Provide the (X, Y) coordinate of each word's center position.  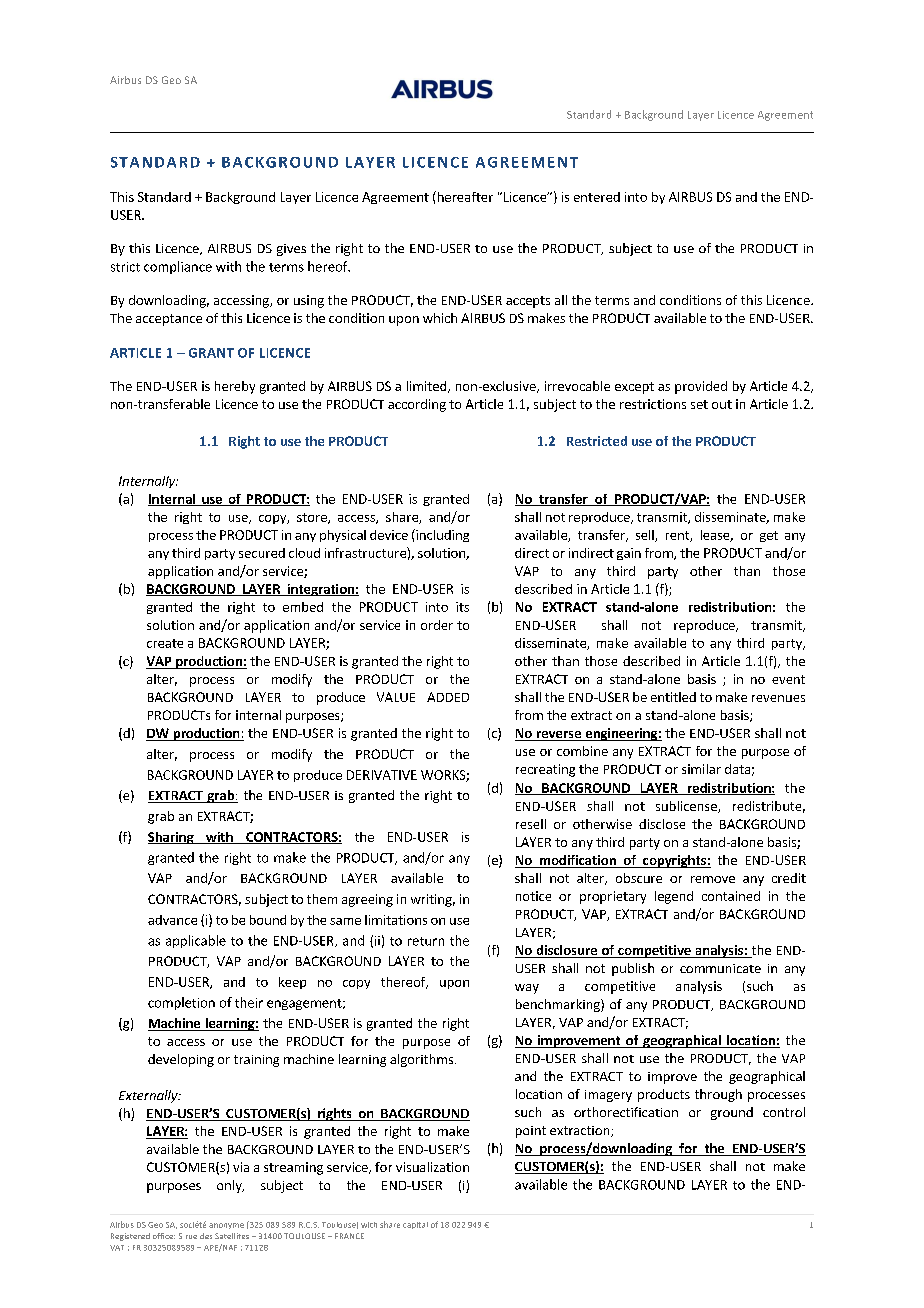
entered (597, 197)
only (230, 1186)
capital (415, 1225)
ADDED (448, 697)
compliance (178, 267)
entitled (673, 697)
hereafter (464, 196)
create (165, 643)
